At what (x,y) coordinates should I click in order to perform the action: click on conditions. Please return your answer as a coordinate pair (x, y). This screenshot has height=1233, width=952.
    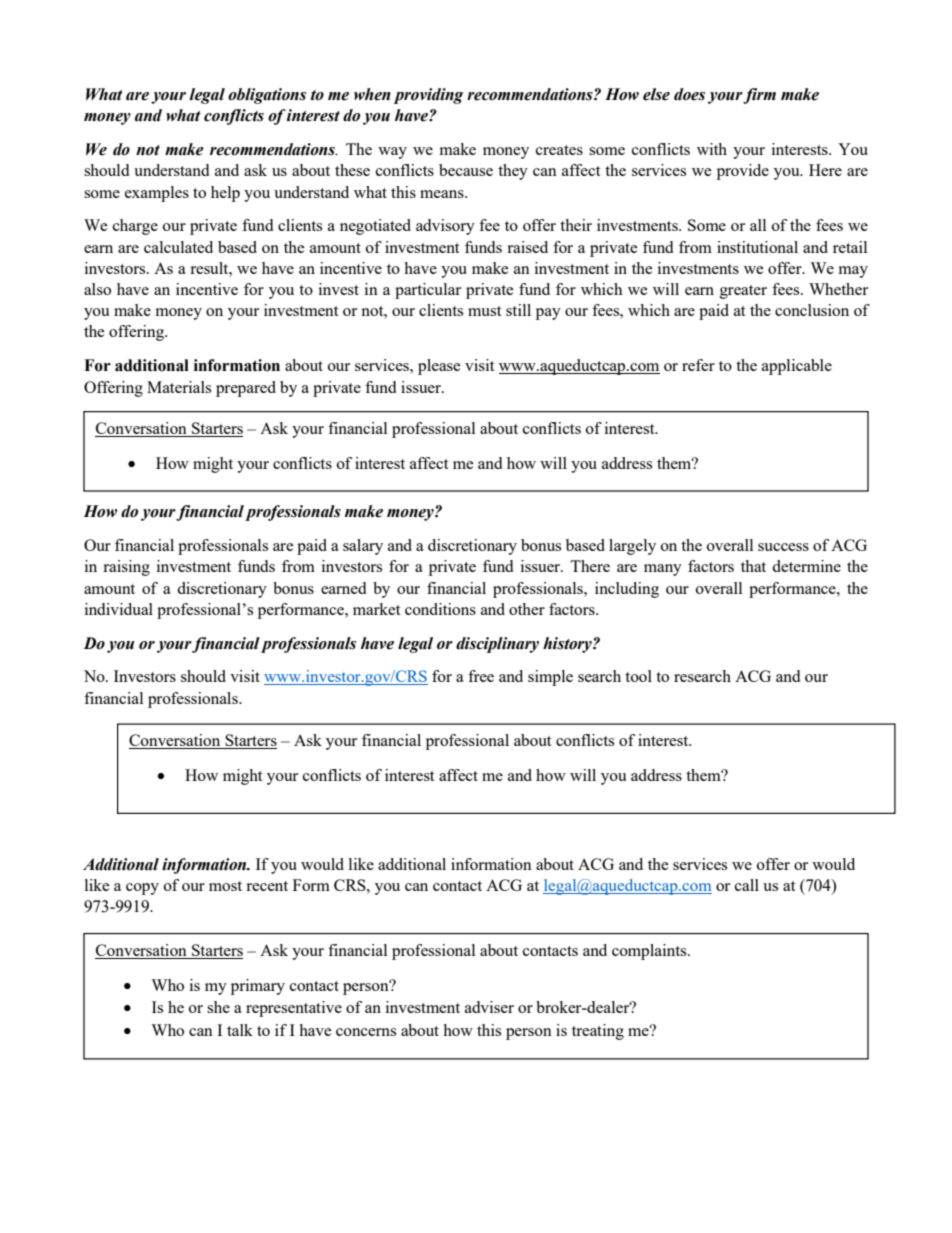
    Looking at the image, I should click on (440, 609).
